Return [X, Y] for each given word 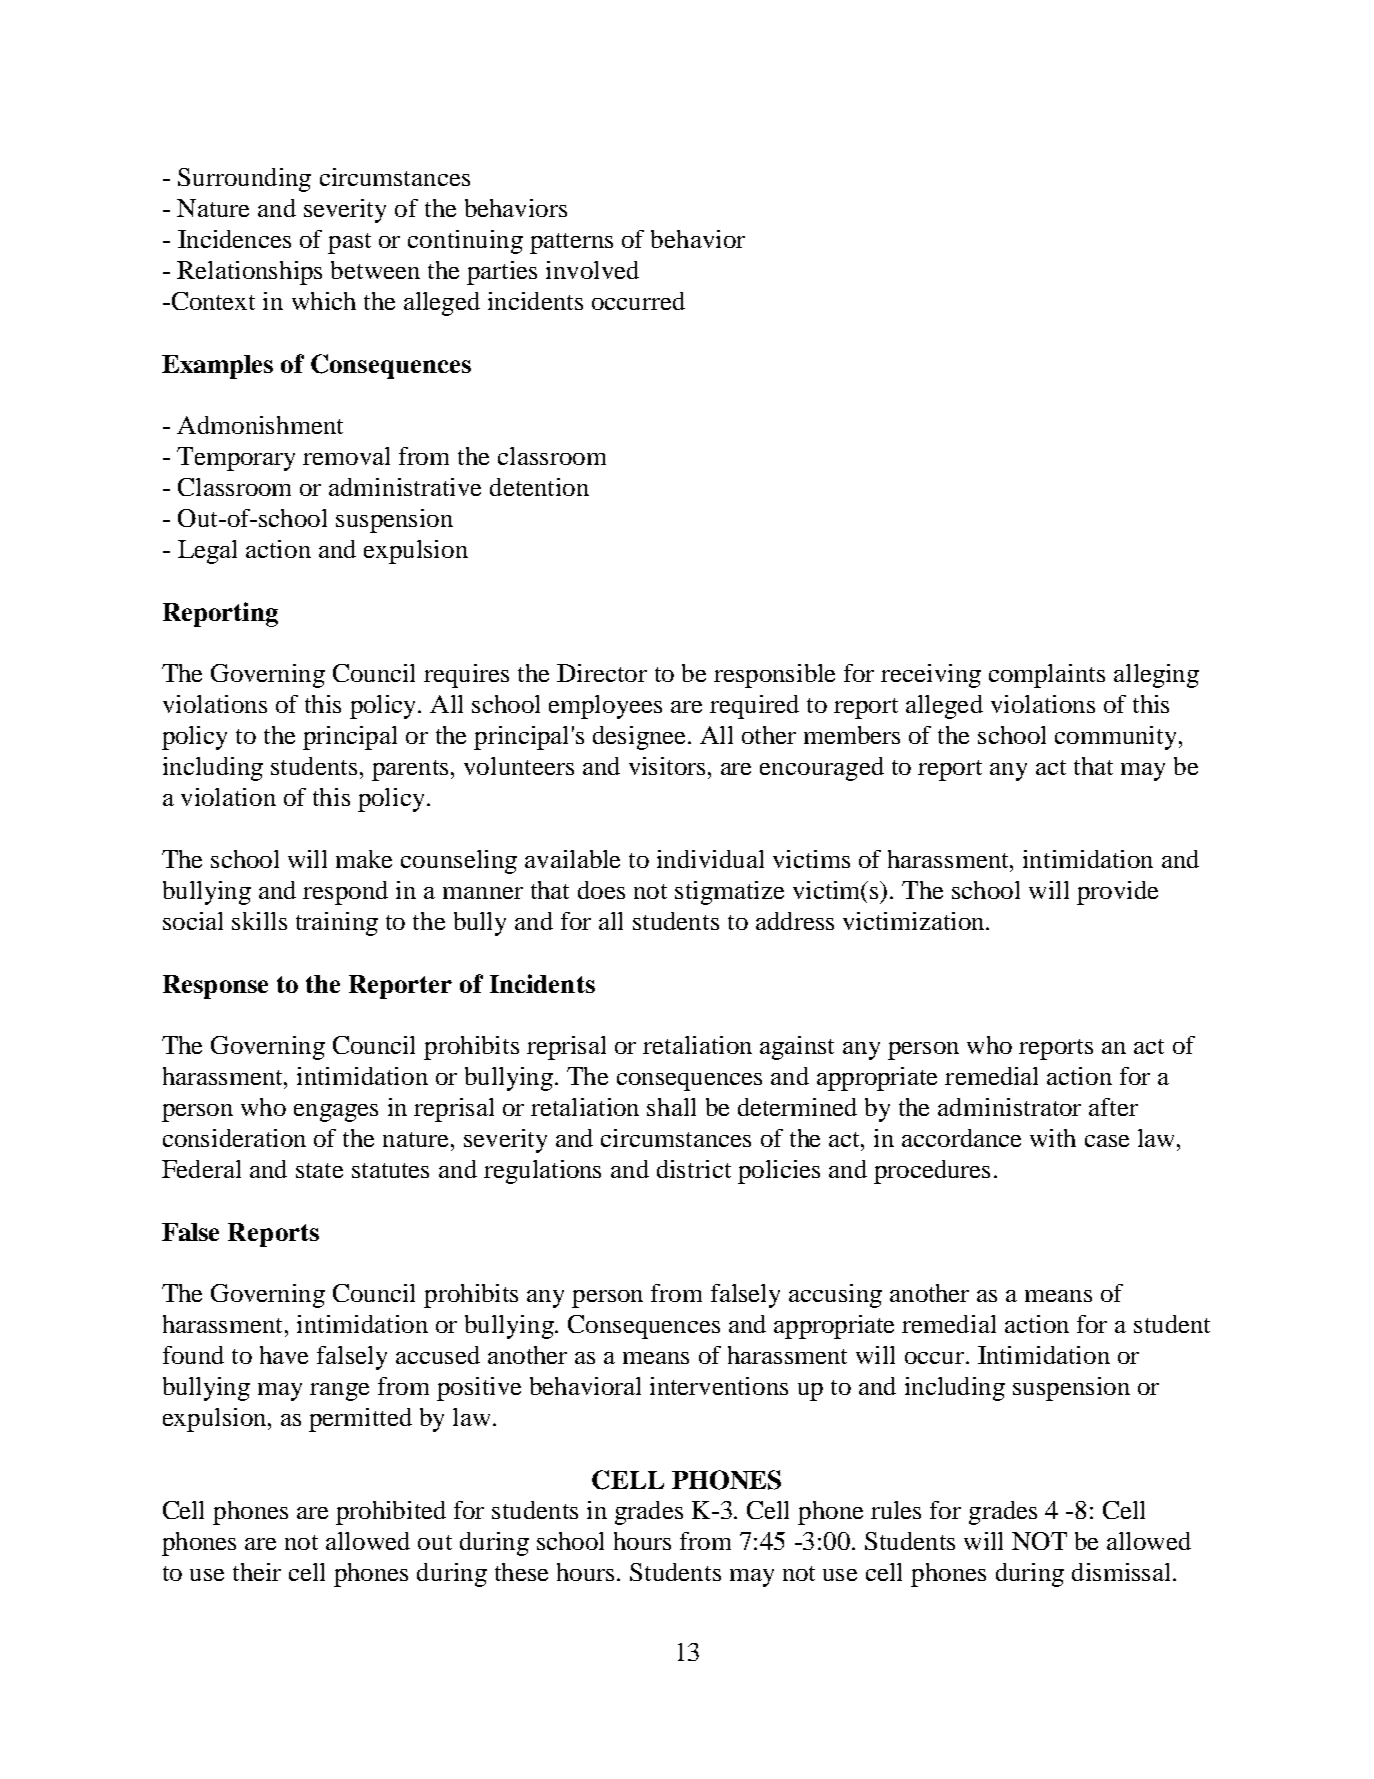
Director [602, 673]
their [257, 1572]
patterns [571, 243]
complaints [1047, 676]
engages [336, 1113]
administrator [1009, 1107]
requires [466, 676]
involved [592, 270]
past [349, 243]
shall [671, 1107]
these [521, 1572]
